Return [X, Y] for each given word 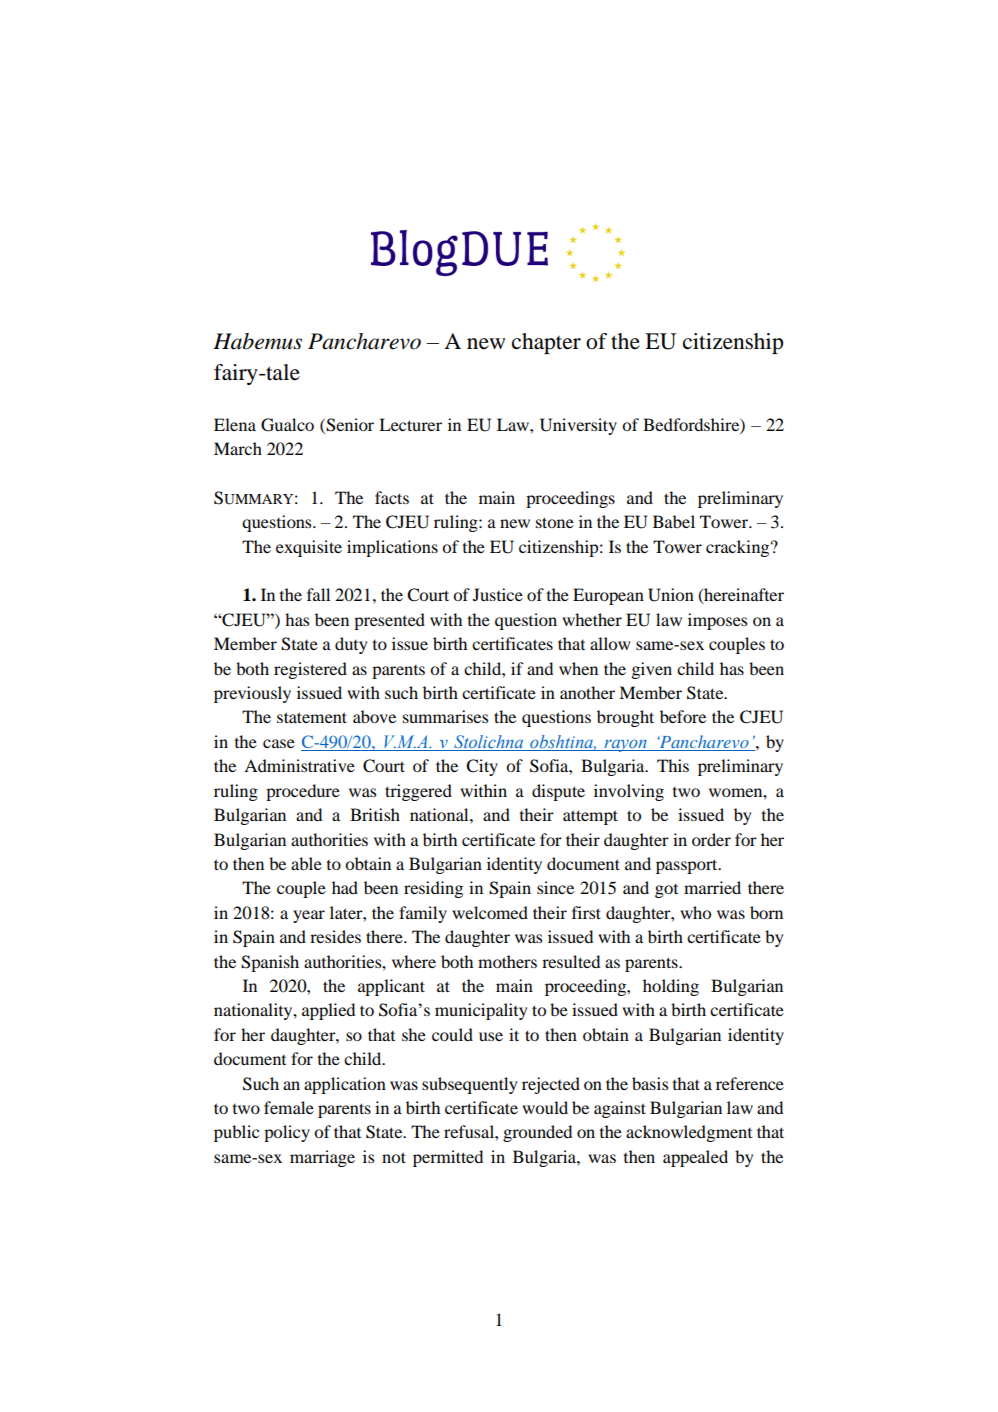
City [482, 767]
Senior [349, 425]
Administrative [299, 765]
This [673, 765]
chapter [546, 343]
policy [287, 1133]
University [578, 426]
